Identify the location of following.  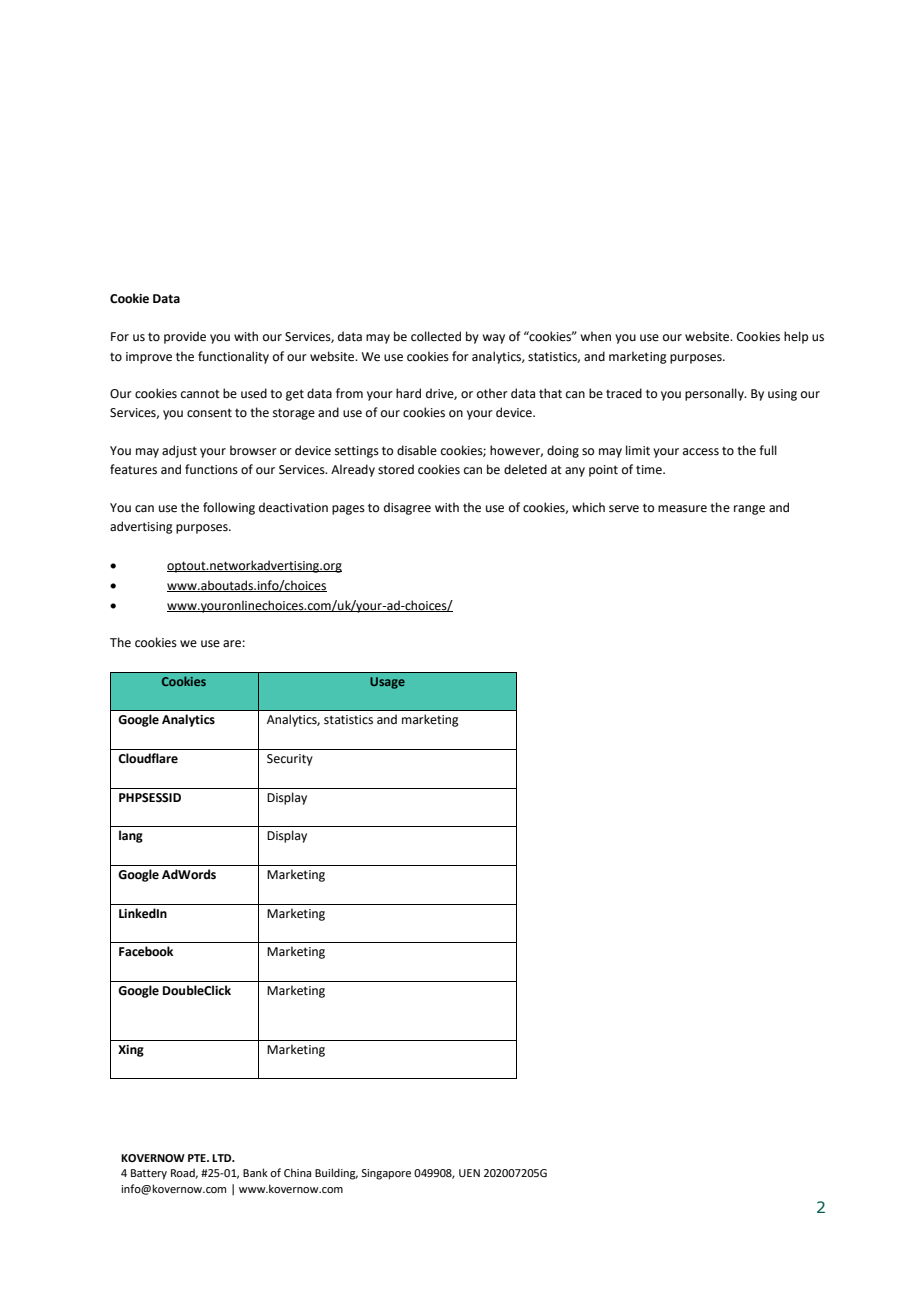
(229, 508).
